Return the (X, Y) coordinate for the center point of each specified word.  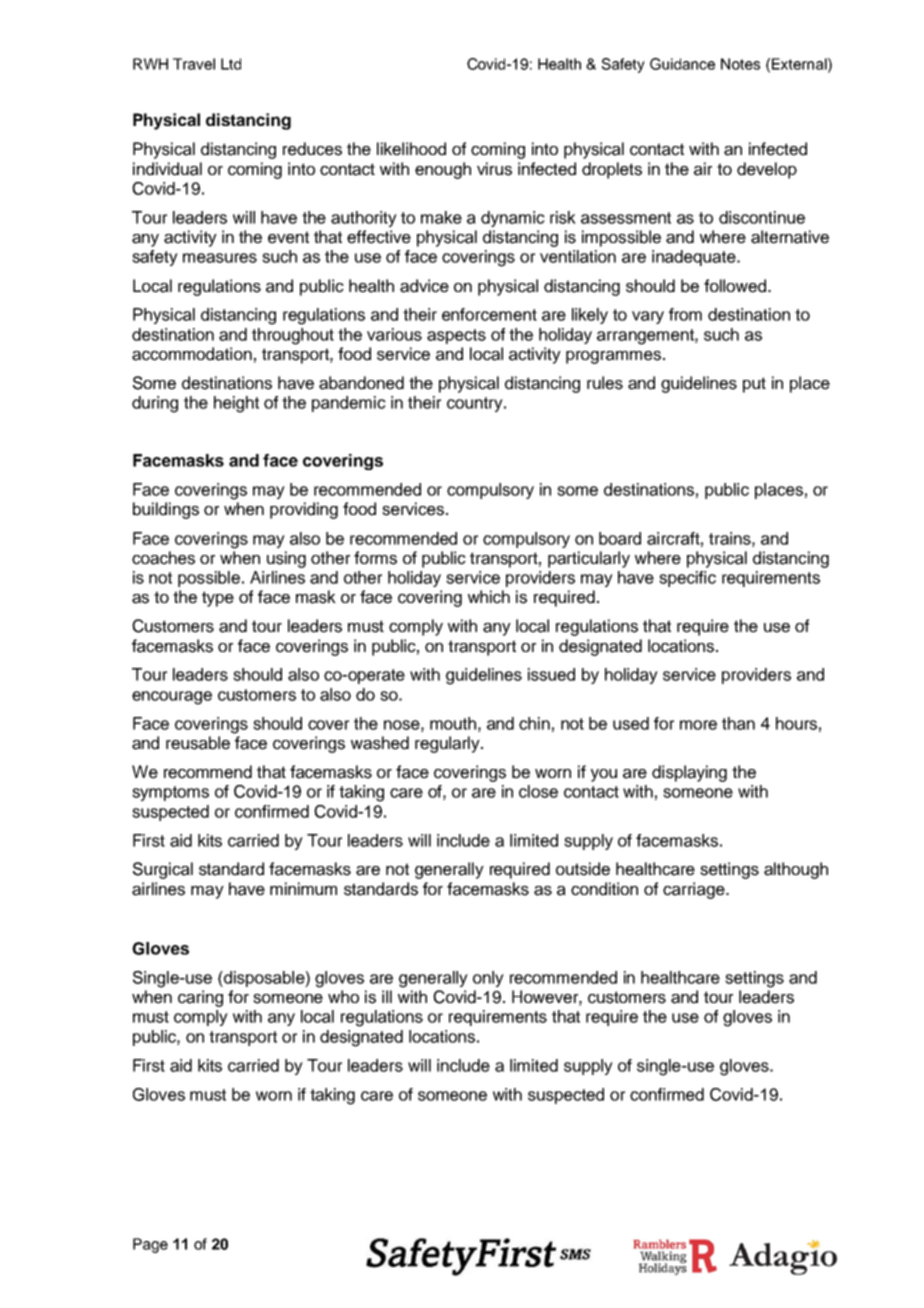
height (236, 404)
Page (150, 1245)
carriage (695, 890)
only (488, 979)
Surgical (163, 870)
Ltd (231, 64)
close (538, 791)
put (754, 385)
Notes (740, 64)
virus (494, 169)
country (476, 404)
